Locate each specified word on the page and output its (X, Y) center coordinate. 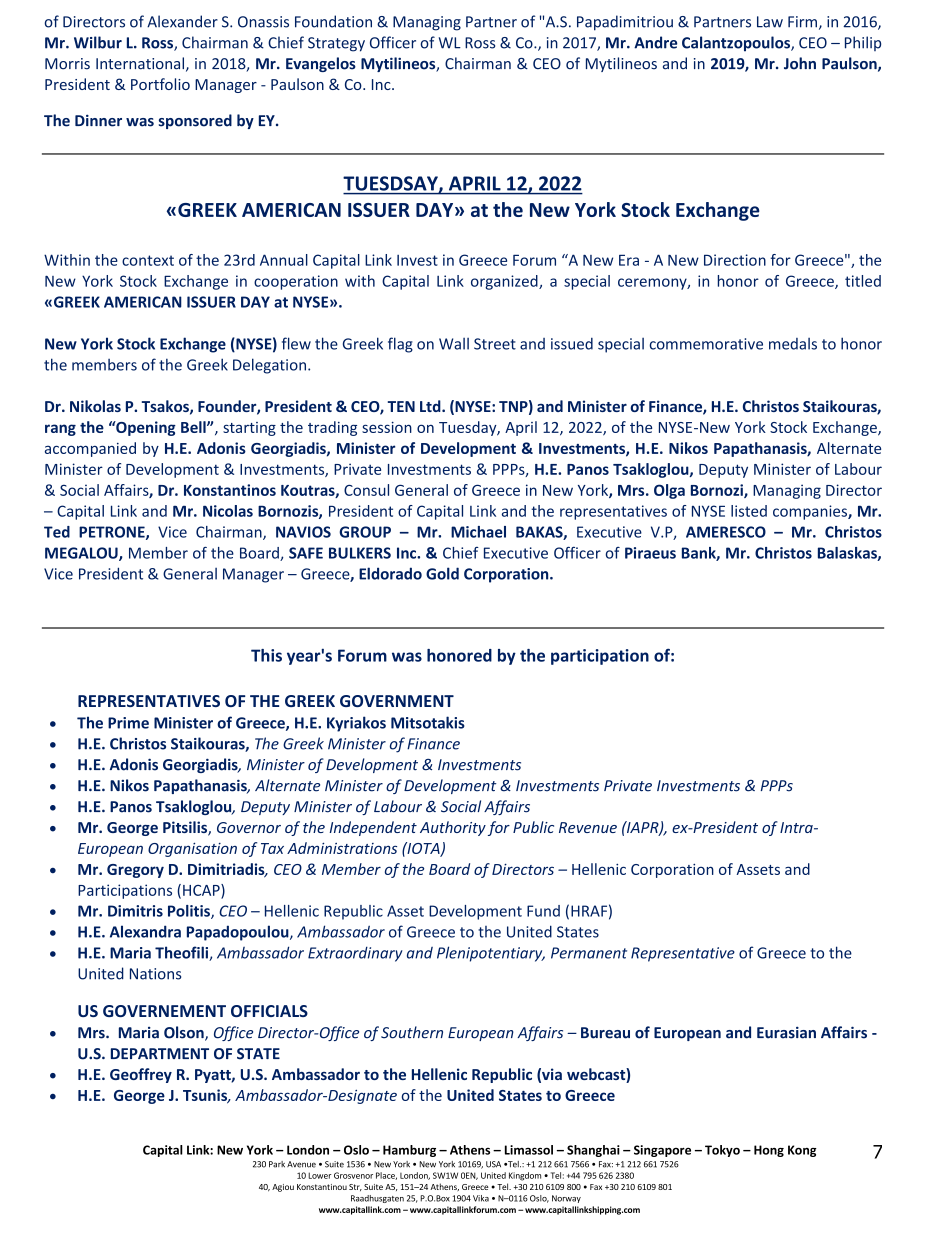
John (800, 63)
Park (277, 1164)
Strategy (336, 44)
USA (493, 1164)
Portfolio (160, 84)
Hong (769, 1151)
